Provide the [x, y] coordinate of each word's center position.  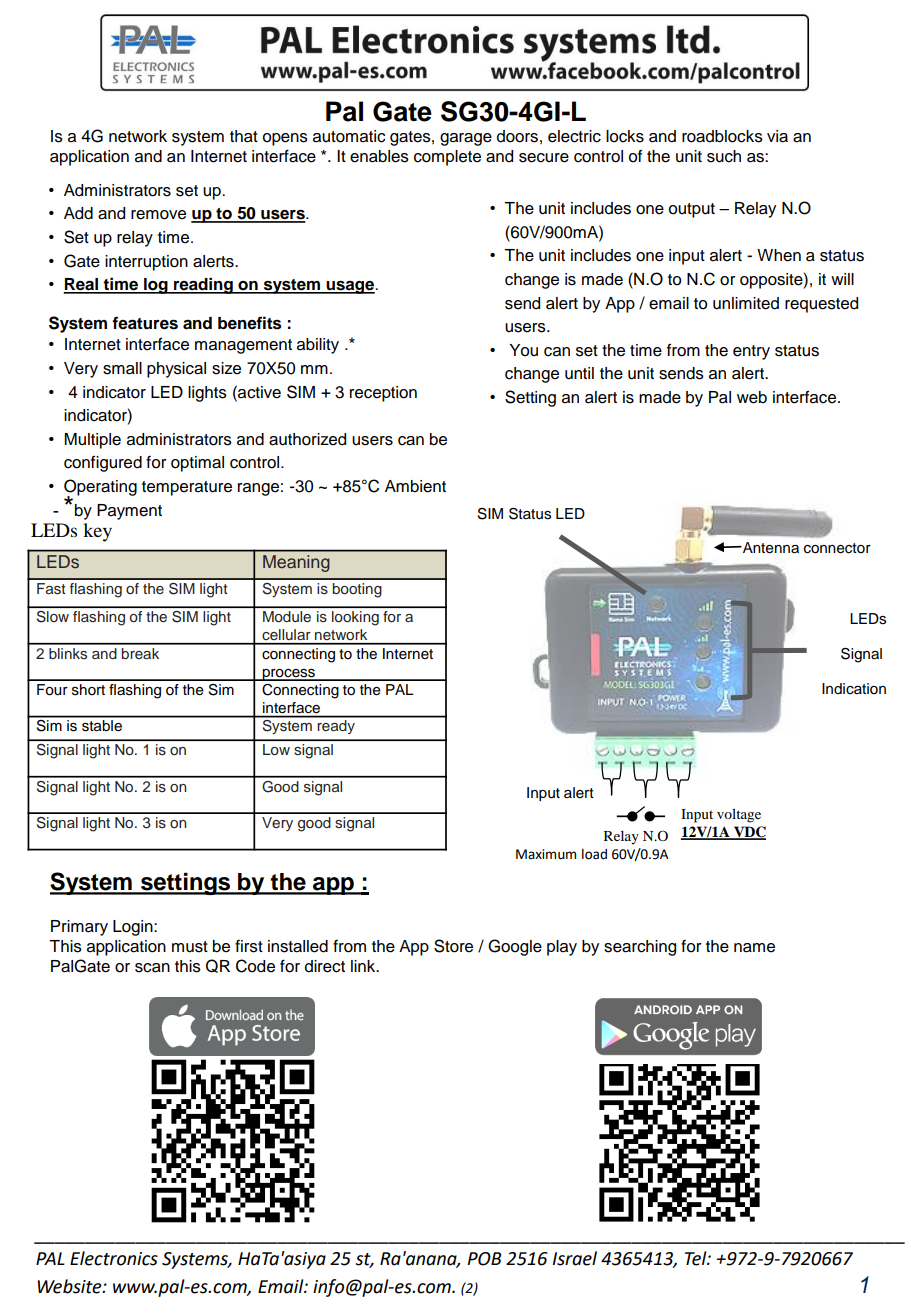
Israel [574, 1258]
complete [447, 158]
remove [158, 215]
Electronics [114, 1258]
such [724, 156]
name [754, 948]
